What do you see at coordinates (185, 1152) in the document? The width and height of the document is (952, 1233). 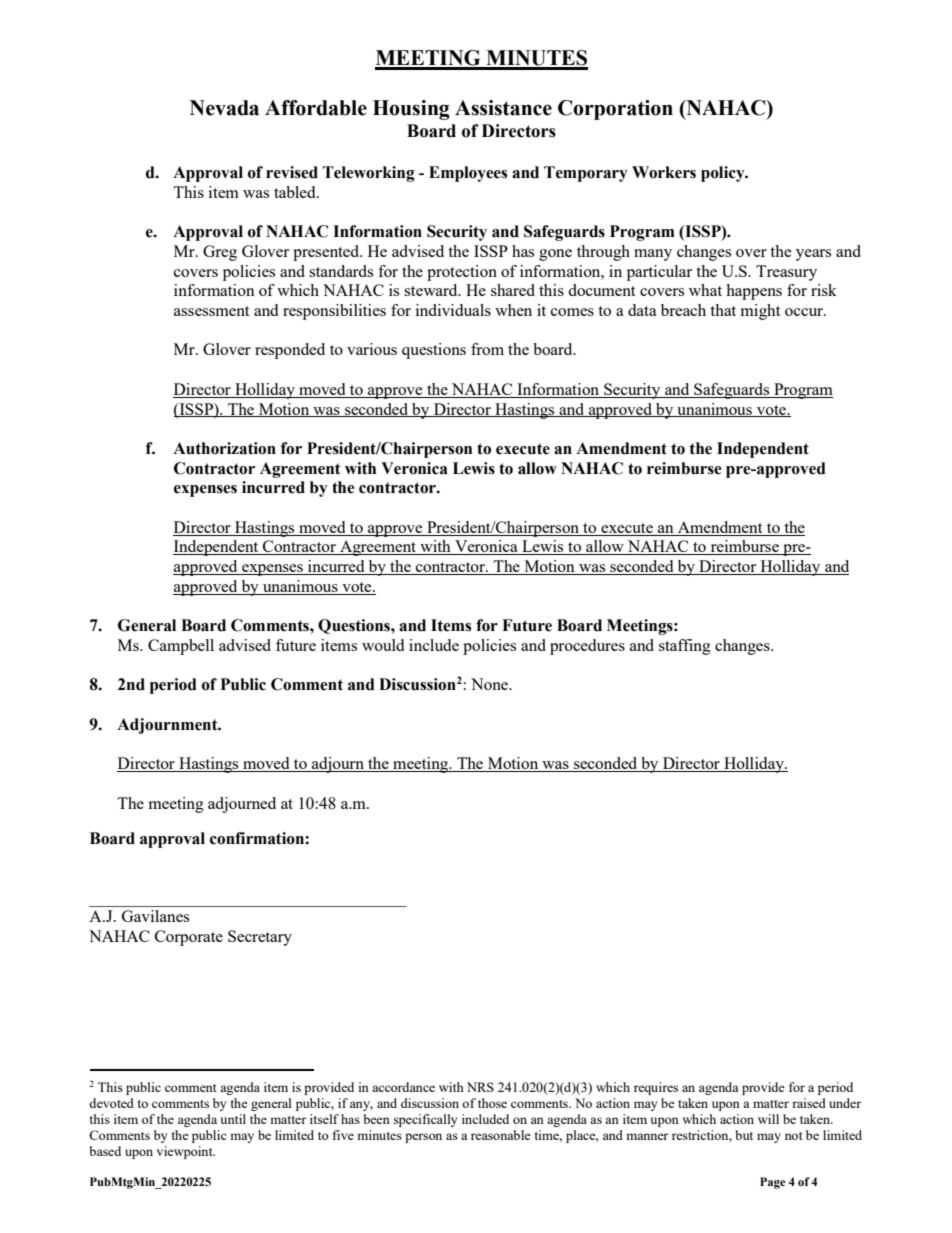 I see `viewpoint` at bounding box center [185, 1152].
